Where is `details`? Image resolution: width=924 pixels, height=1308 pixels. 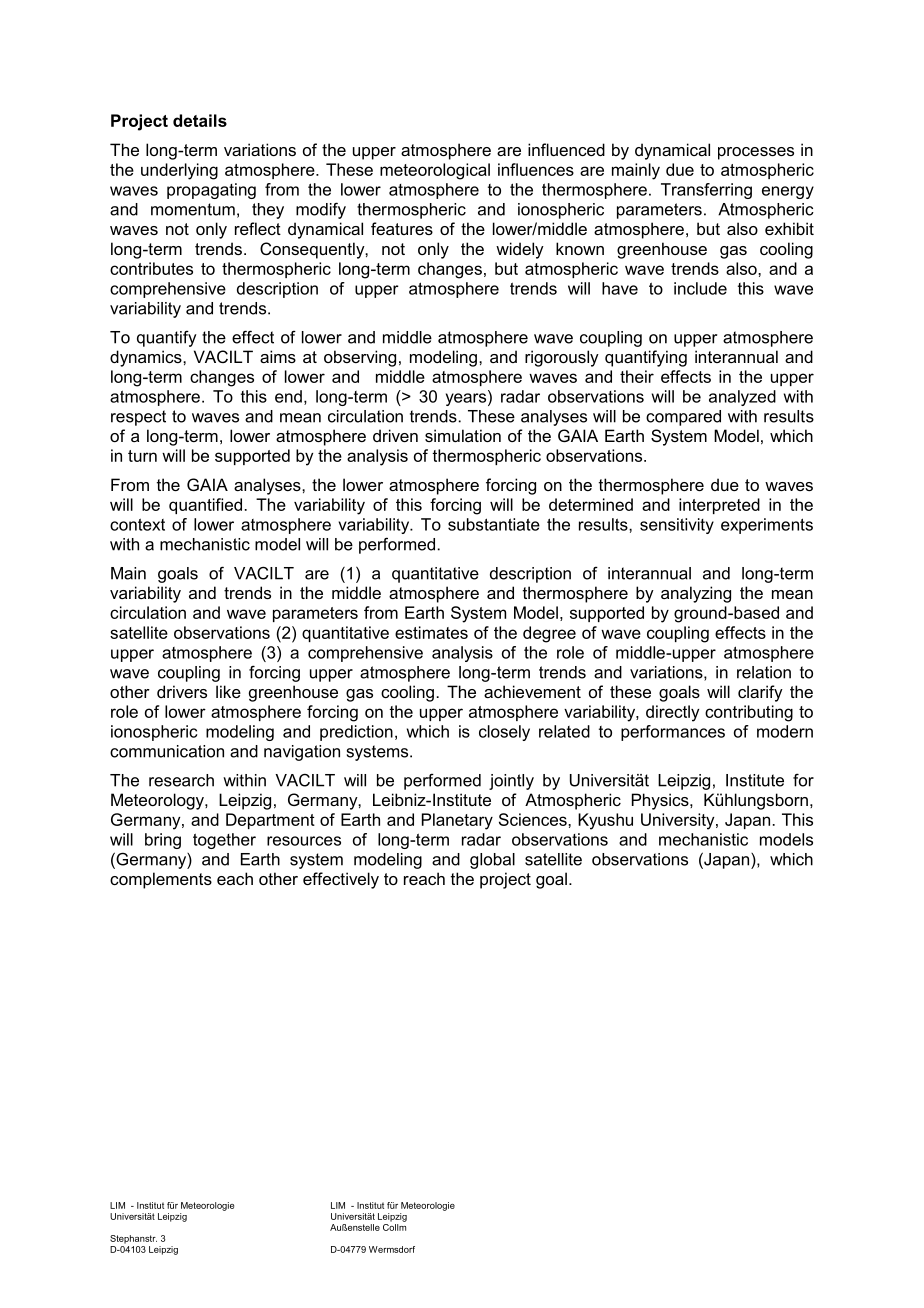
details is located at coordinates (200, 120).
